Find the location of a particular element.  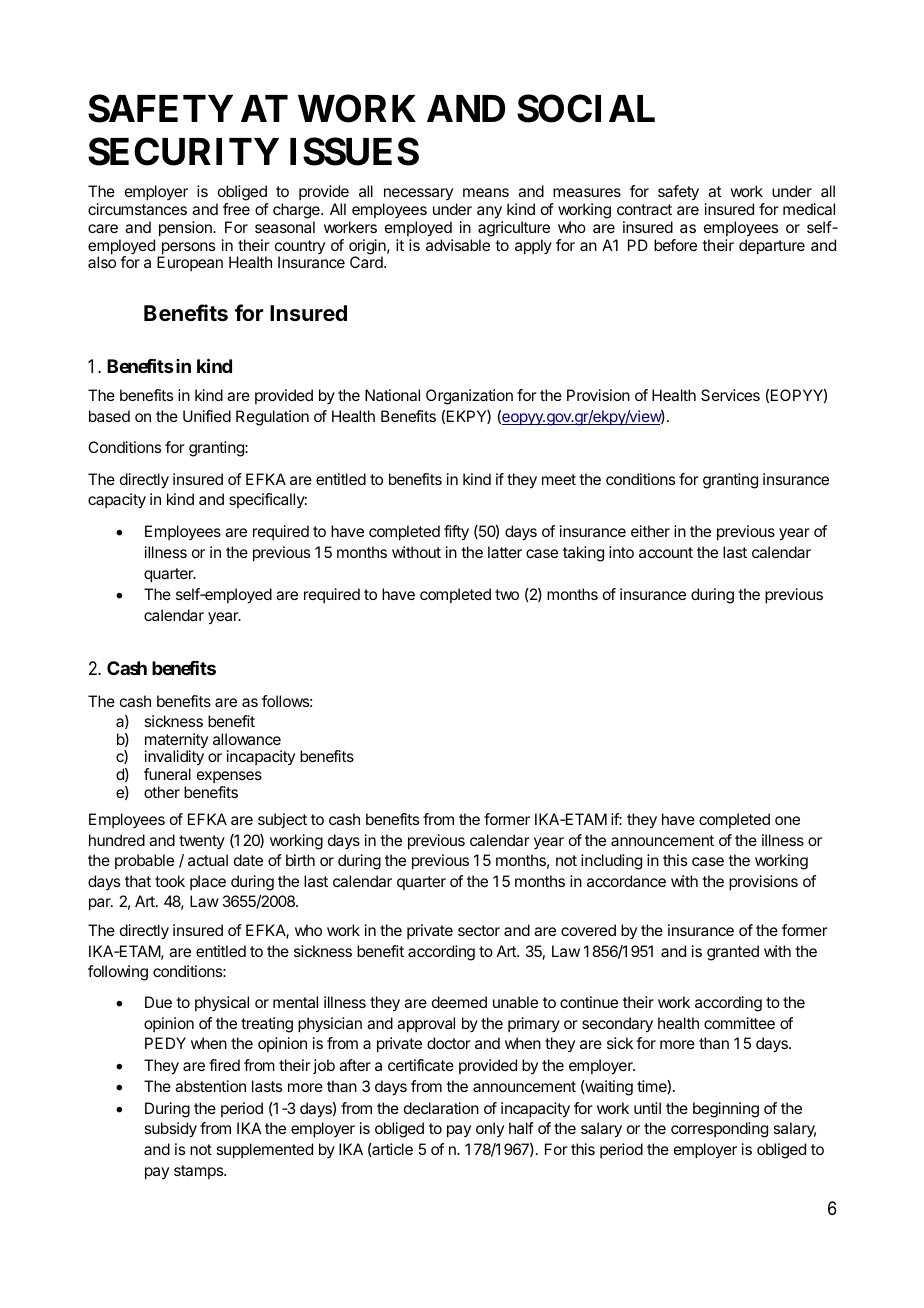

sector is located at coordinates (479, 930).
